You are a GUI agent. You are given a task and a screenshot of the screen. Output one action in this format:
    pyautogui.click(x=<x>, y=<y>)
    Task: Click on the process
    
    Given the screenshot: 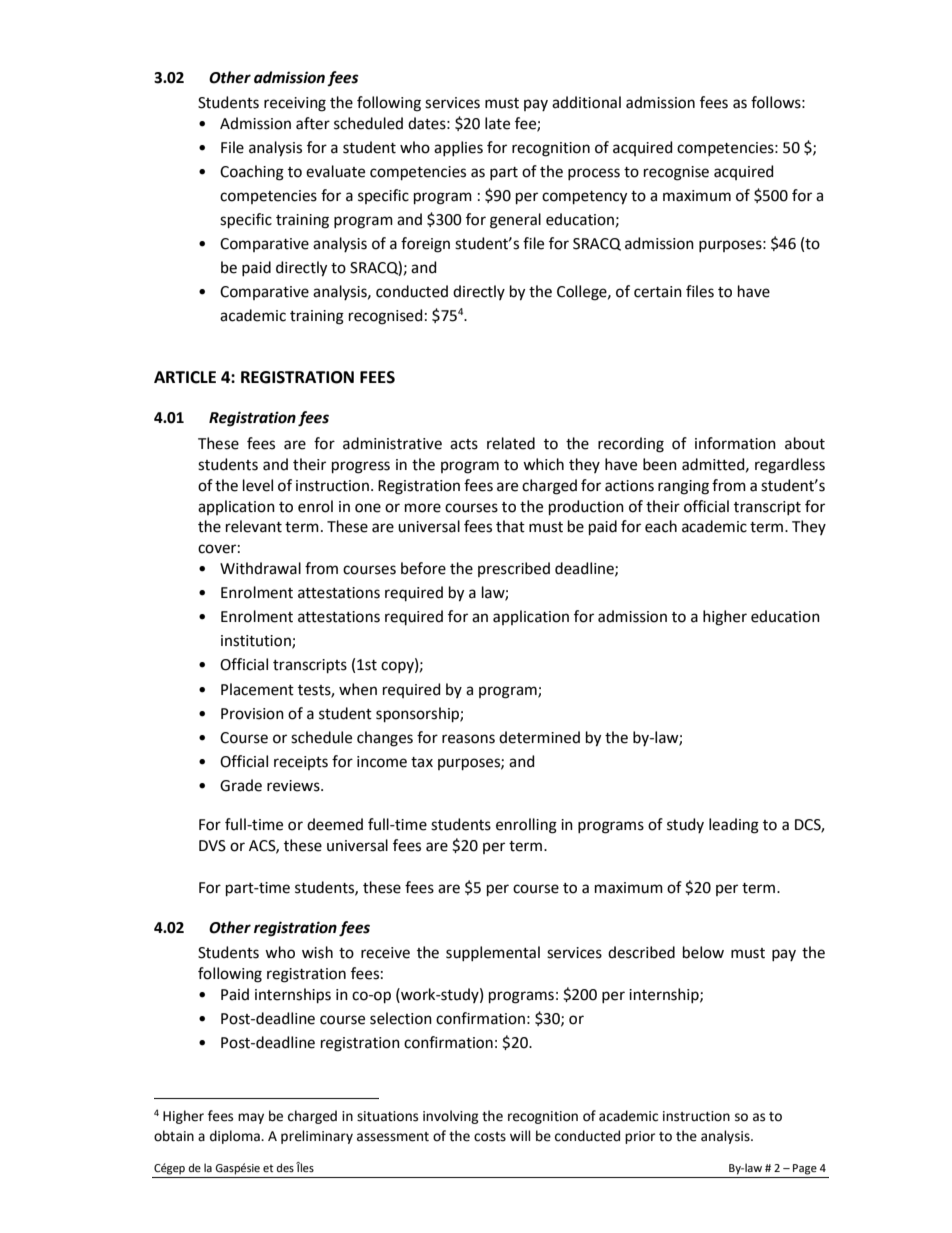 What is the action you would take?
    pyautogui.click(x=594, y=174)
